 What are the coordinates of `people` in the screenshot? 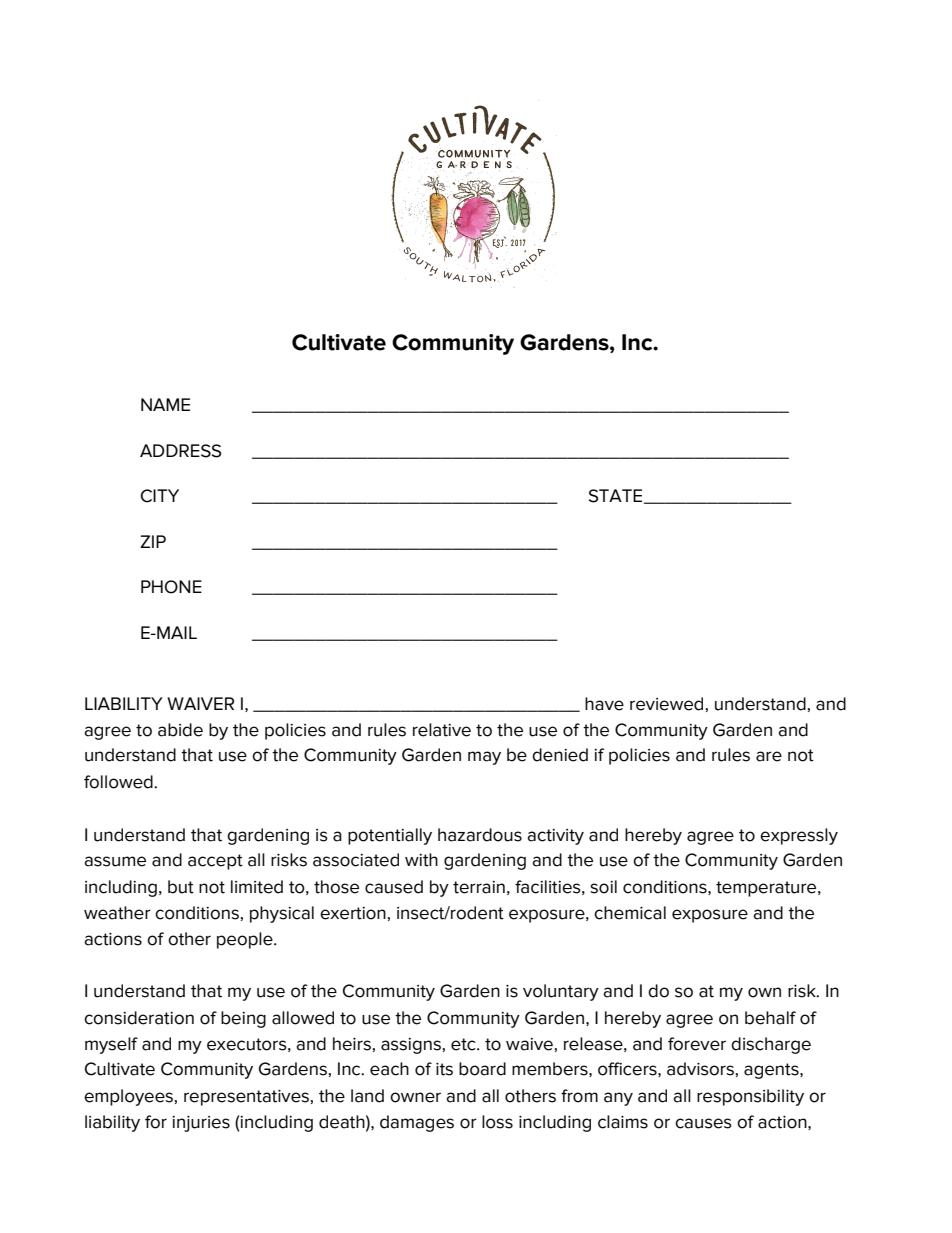 It's located at (246, 940).
